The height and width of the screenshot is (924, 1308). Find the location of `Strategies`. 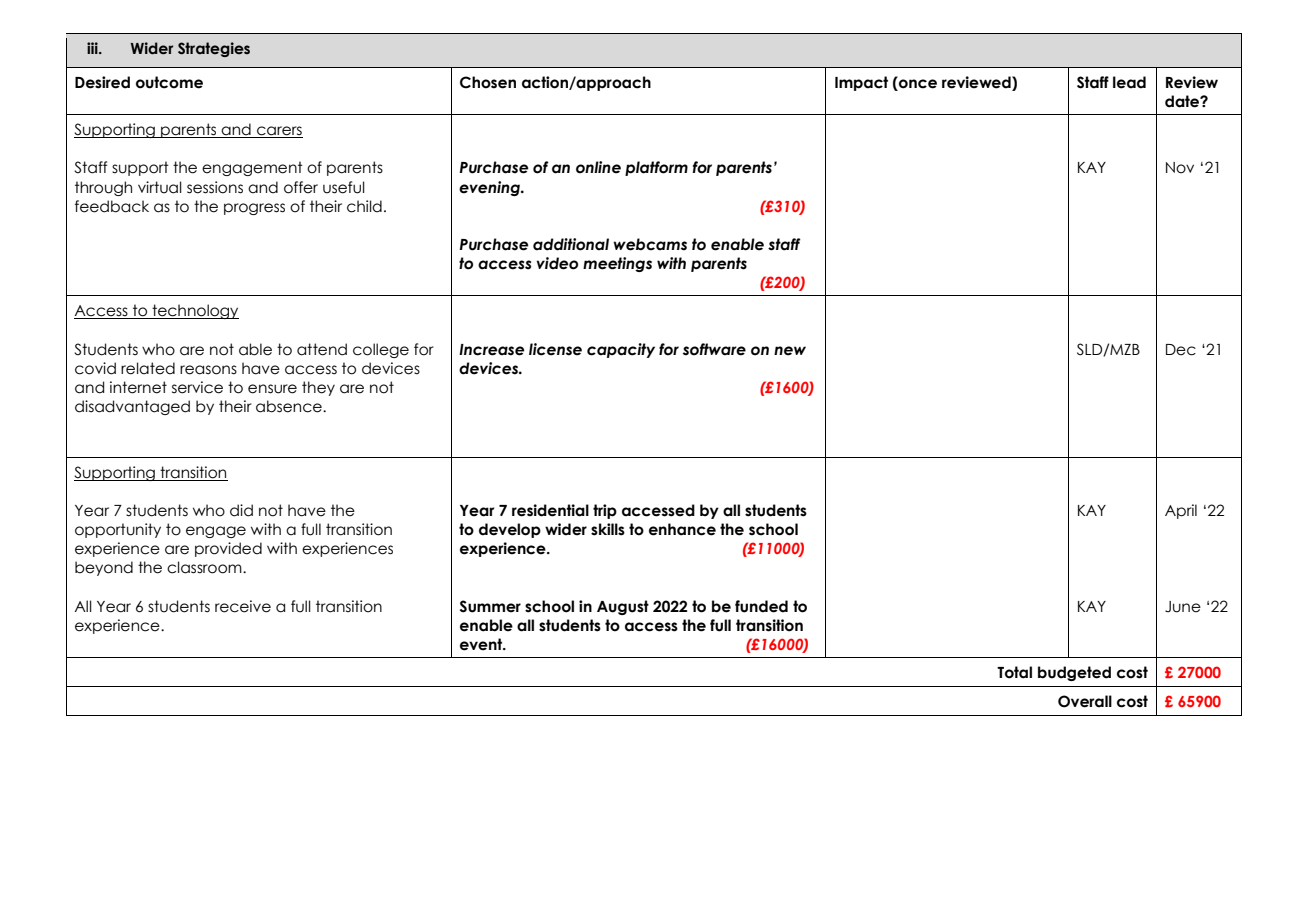

Strategies is located at coordinates (214, 49).
